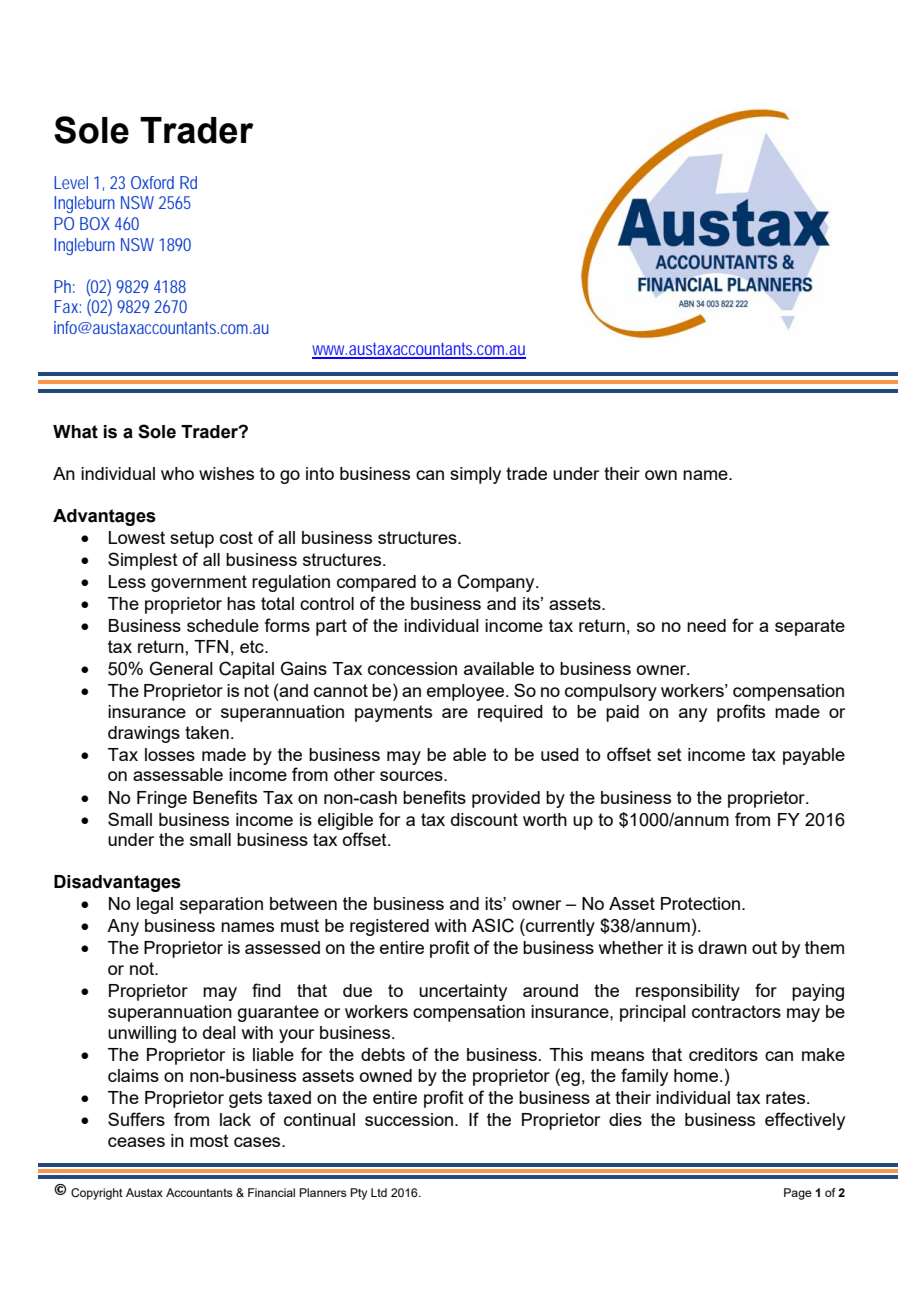 The width and height of the screenshot is (924, 1308). I want to click on ceases, so click(136, 1142).
